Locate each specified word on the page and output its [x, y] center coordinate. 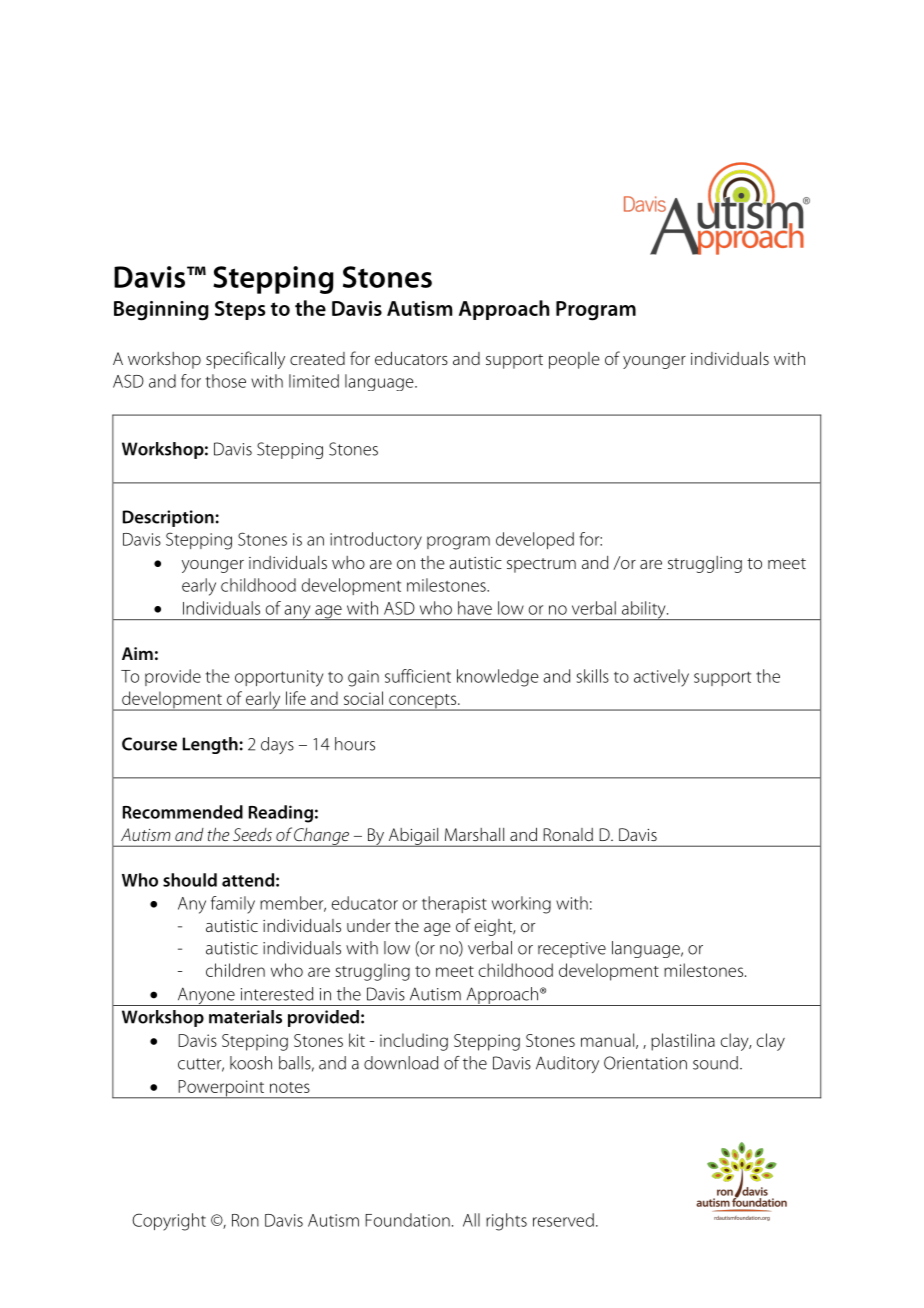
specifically [245, 360]
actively [661, 678]
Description [168, 518]
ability [643, 610]
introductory [376, 541]
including [414, 1042]
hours [355, 744]
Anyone [206, 996]
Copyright [169, 1222]
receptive [572, 950]
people [574, 360]
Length [210, 745]
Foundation [407, 1220]
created [317, 358]
